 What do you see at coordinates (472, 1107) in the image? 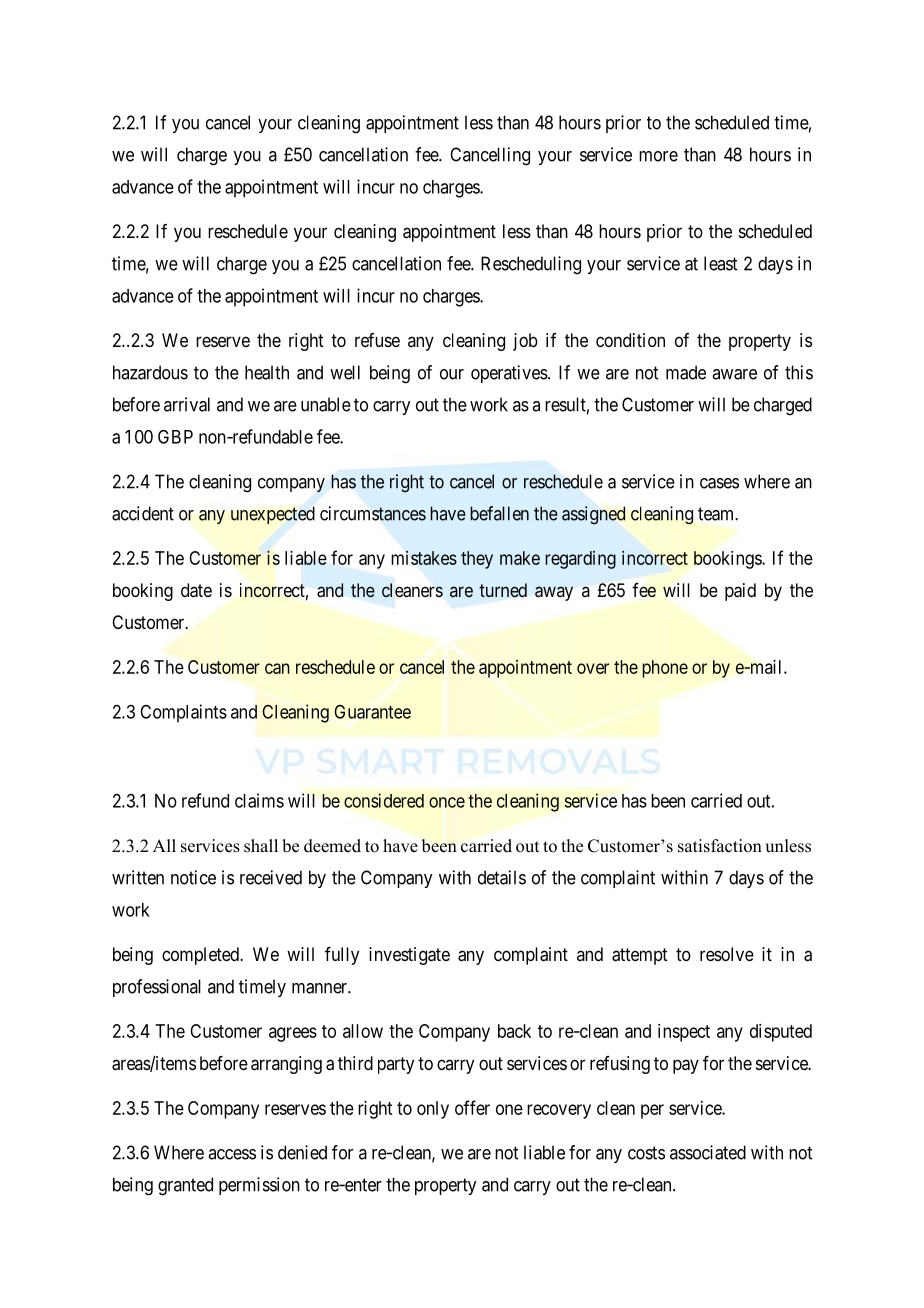
I see `offer` at bounding box center [472, 1107].
